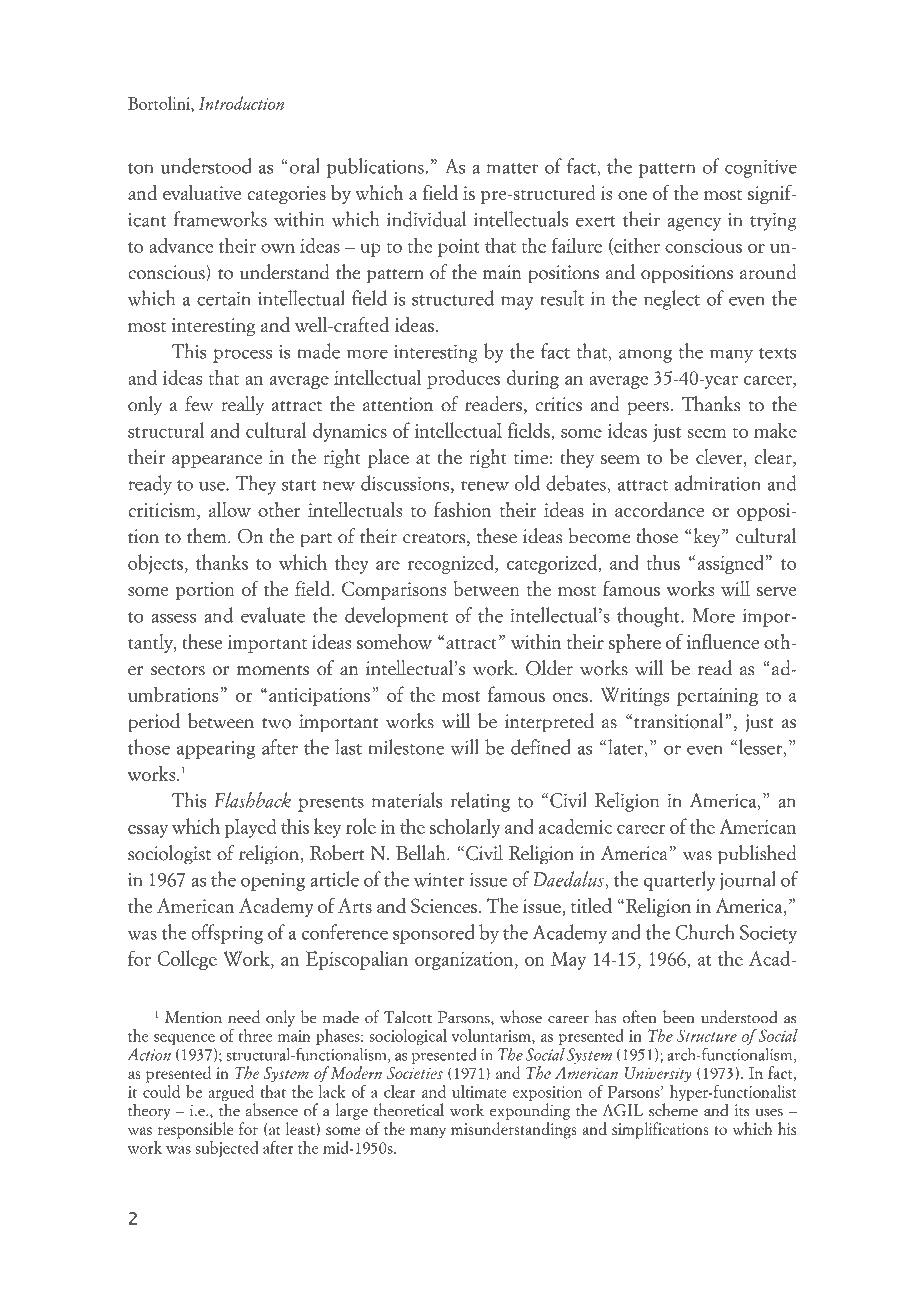 Image resolution: width=924 pixels, height=1308 pixels. I want to click on individual, so click(426, 219).
